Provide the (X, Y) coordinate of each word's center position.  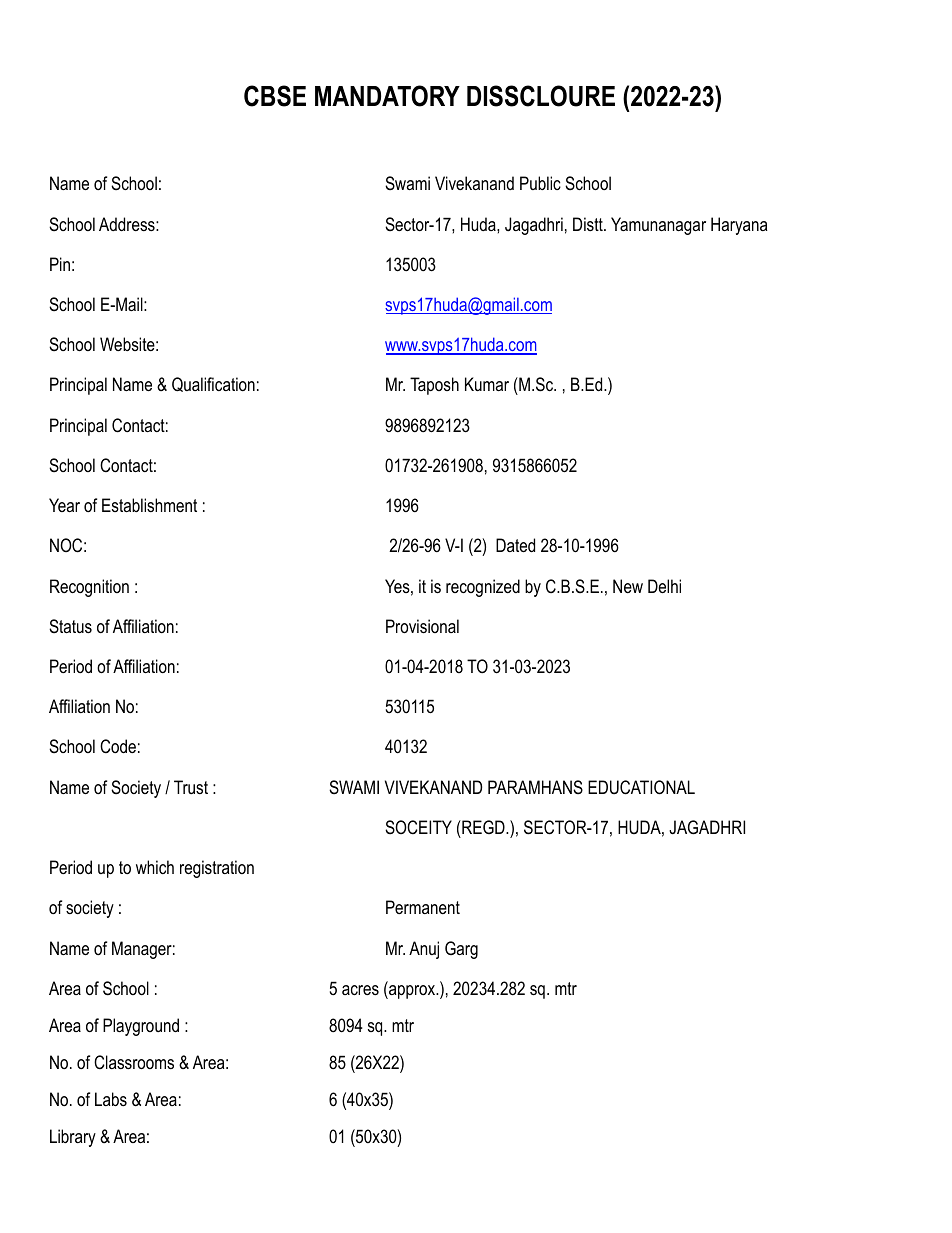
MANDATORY (387, 96)
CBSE (275, 96)
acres (360, 990)
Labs (111, 1099)
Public (540, 183)
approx (412, 992)
